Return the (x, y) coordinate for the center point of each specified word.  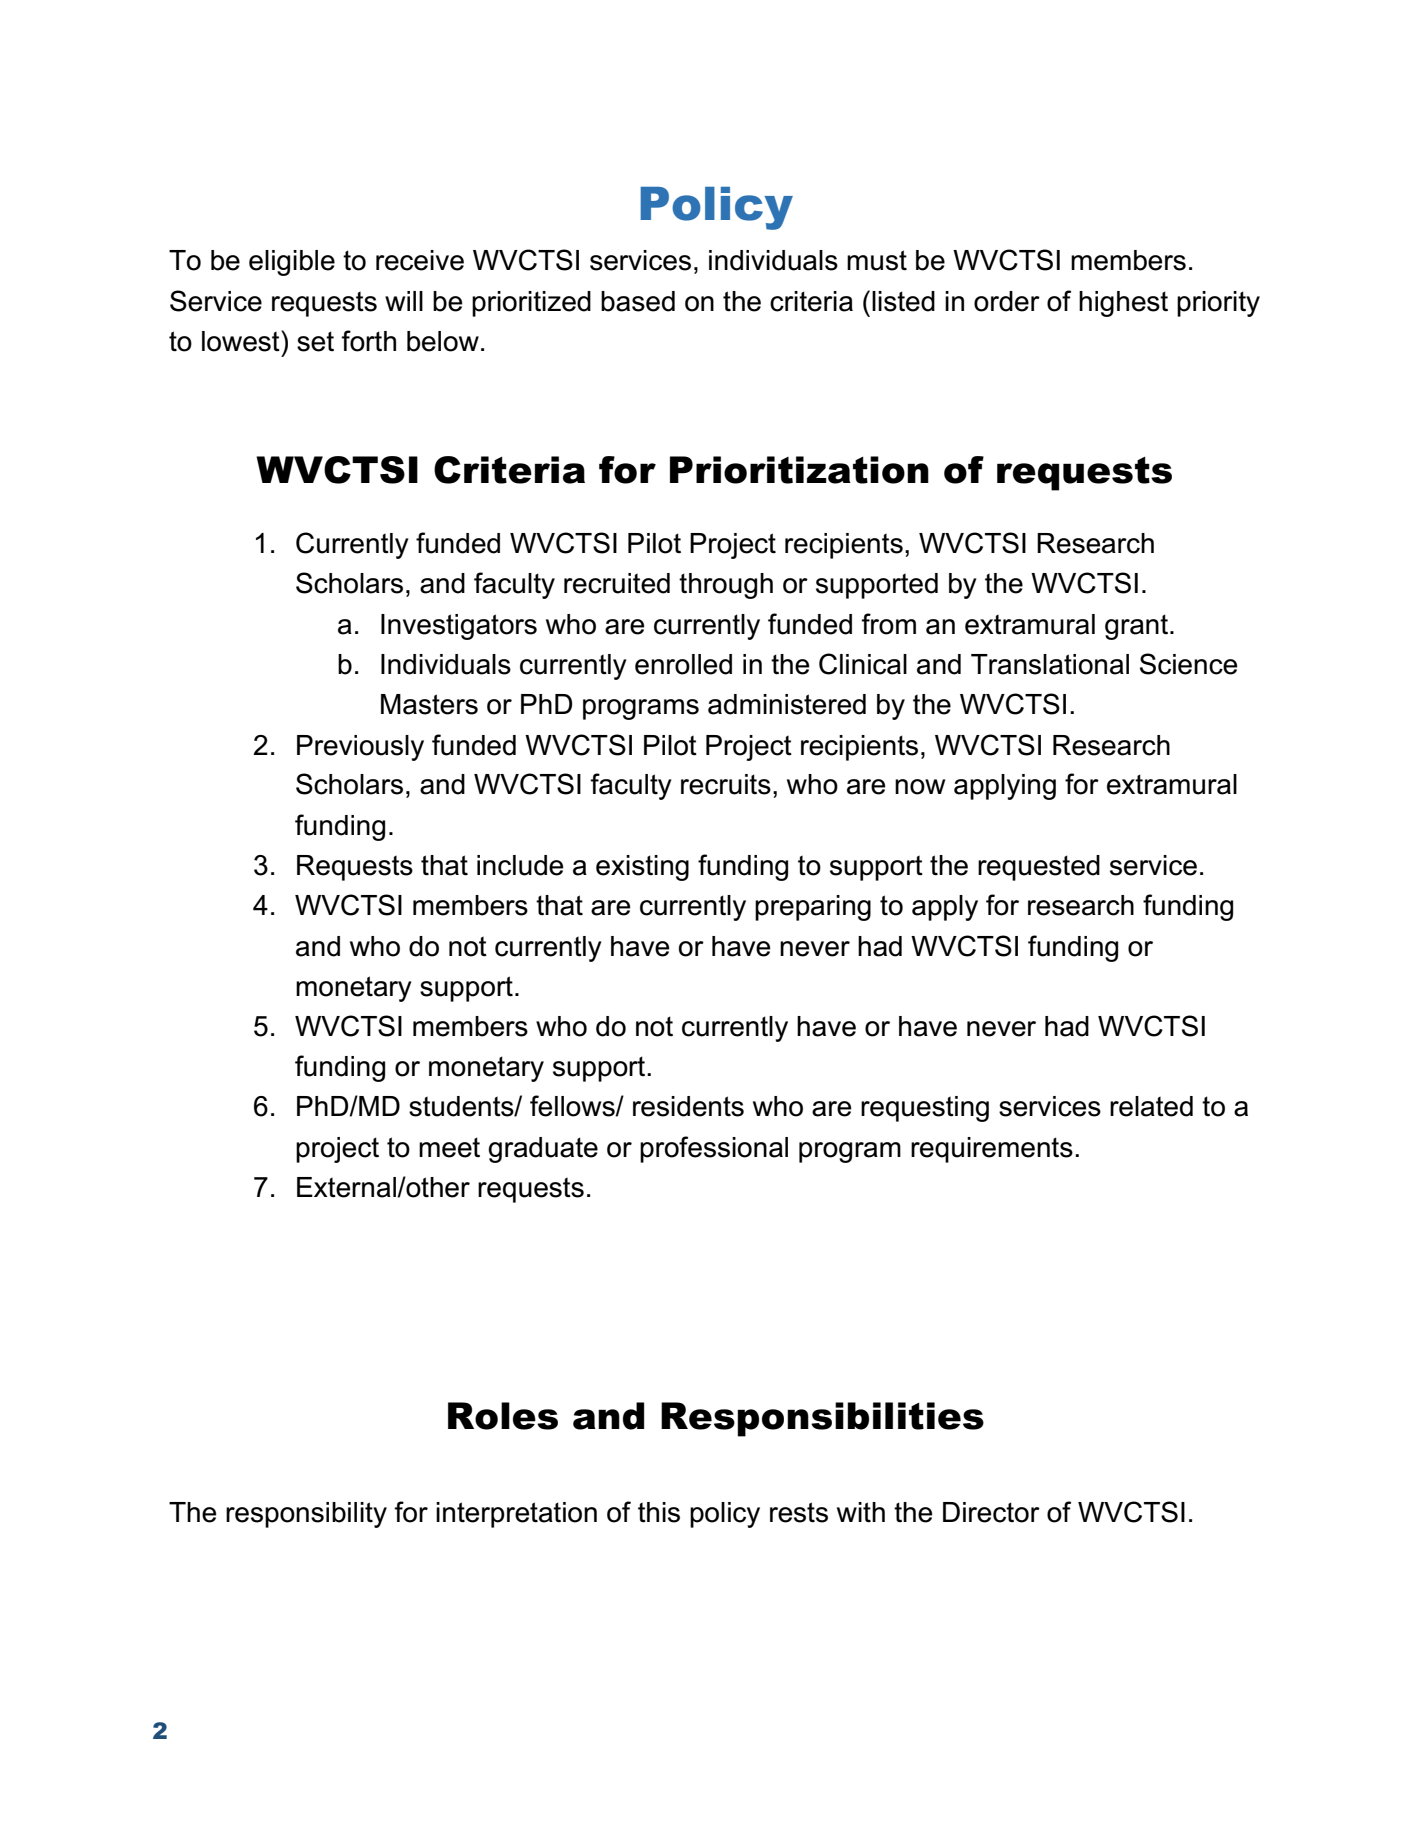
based (638, 301)
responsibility (306, 1515)
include (520, 865)
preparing (813, 908)
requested (1039, 868)
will (404, 301)
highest (1123, 304)
